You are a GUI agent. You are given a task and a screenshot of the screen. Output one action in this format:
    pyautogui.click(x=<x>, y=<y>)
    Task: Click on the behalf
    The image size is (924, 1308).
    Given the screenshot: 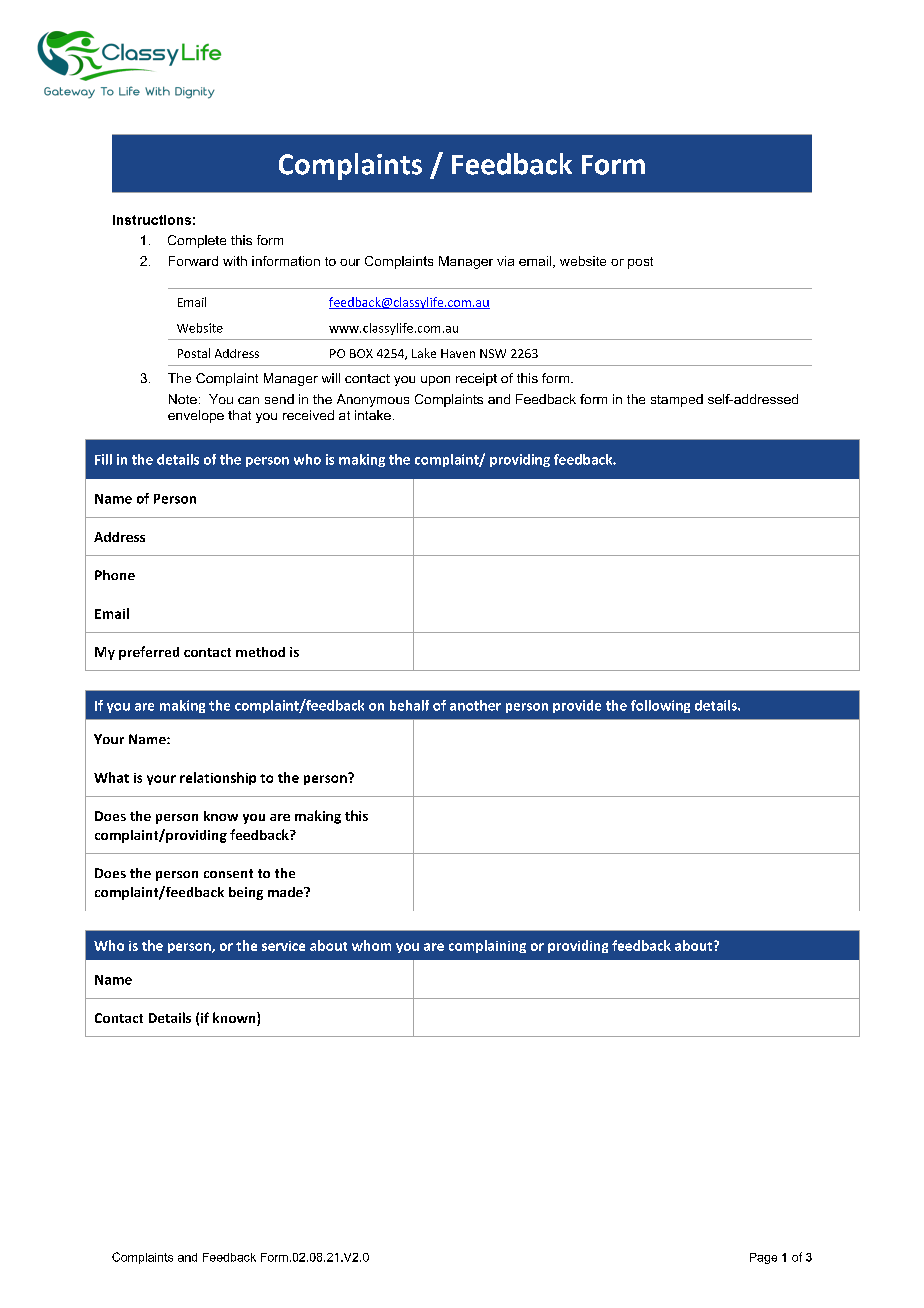 What is the action you would take?
    pyautogui.click(x=409, y=705)
